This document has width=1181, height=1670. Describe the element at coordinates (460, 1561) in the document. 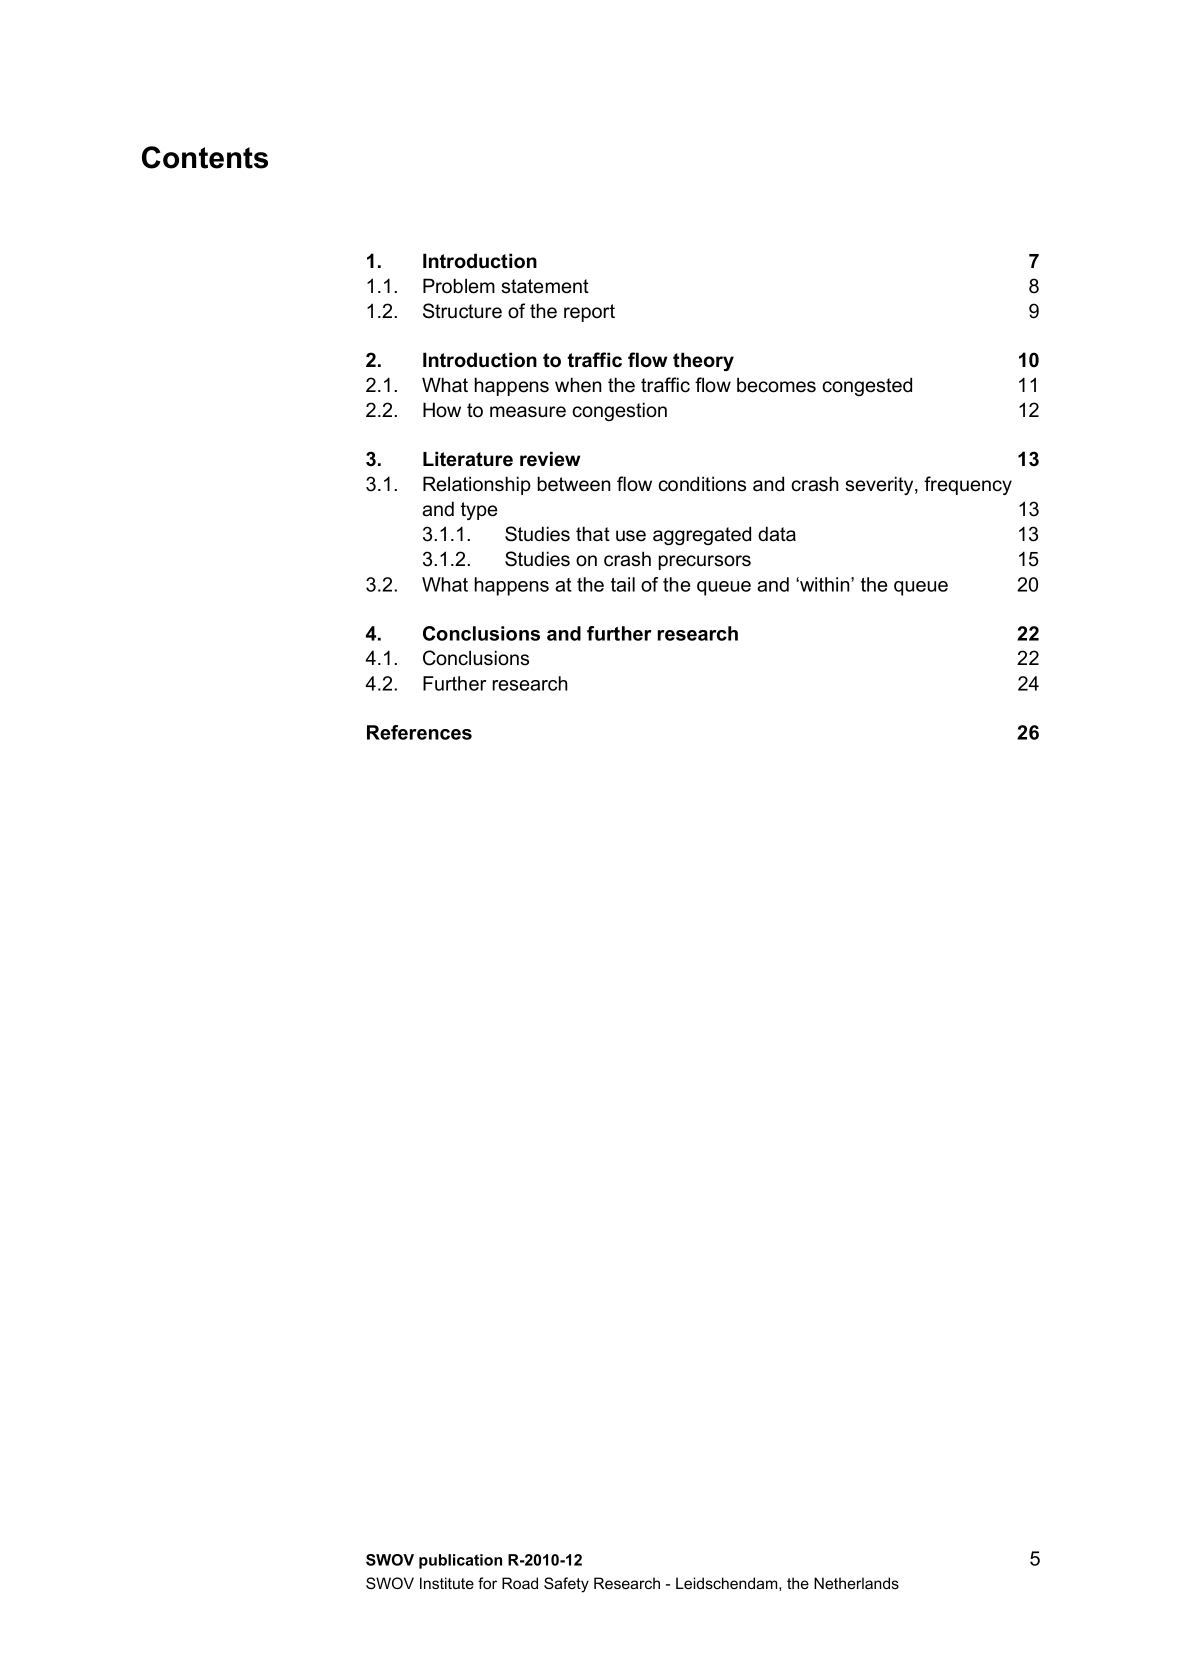

I see `publication` at that location.
